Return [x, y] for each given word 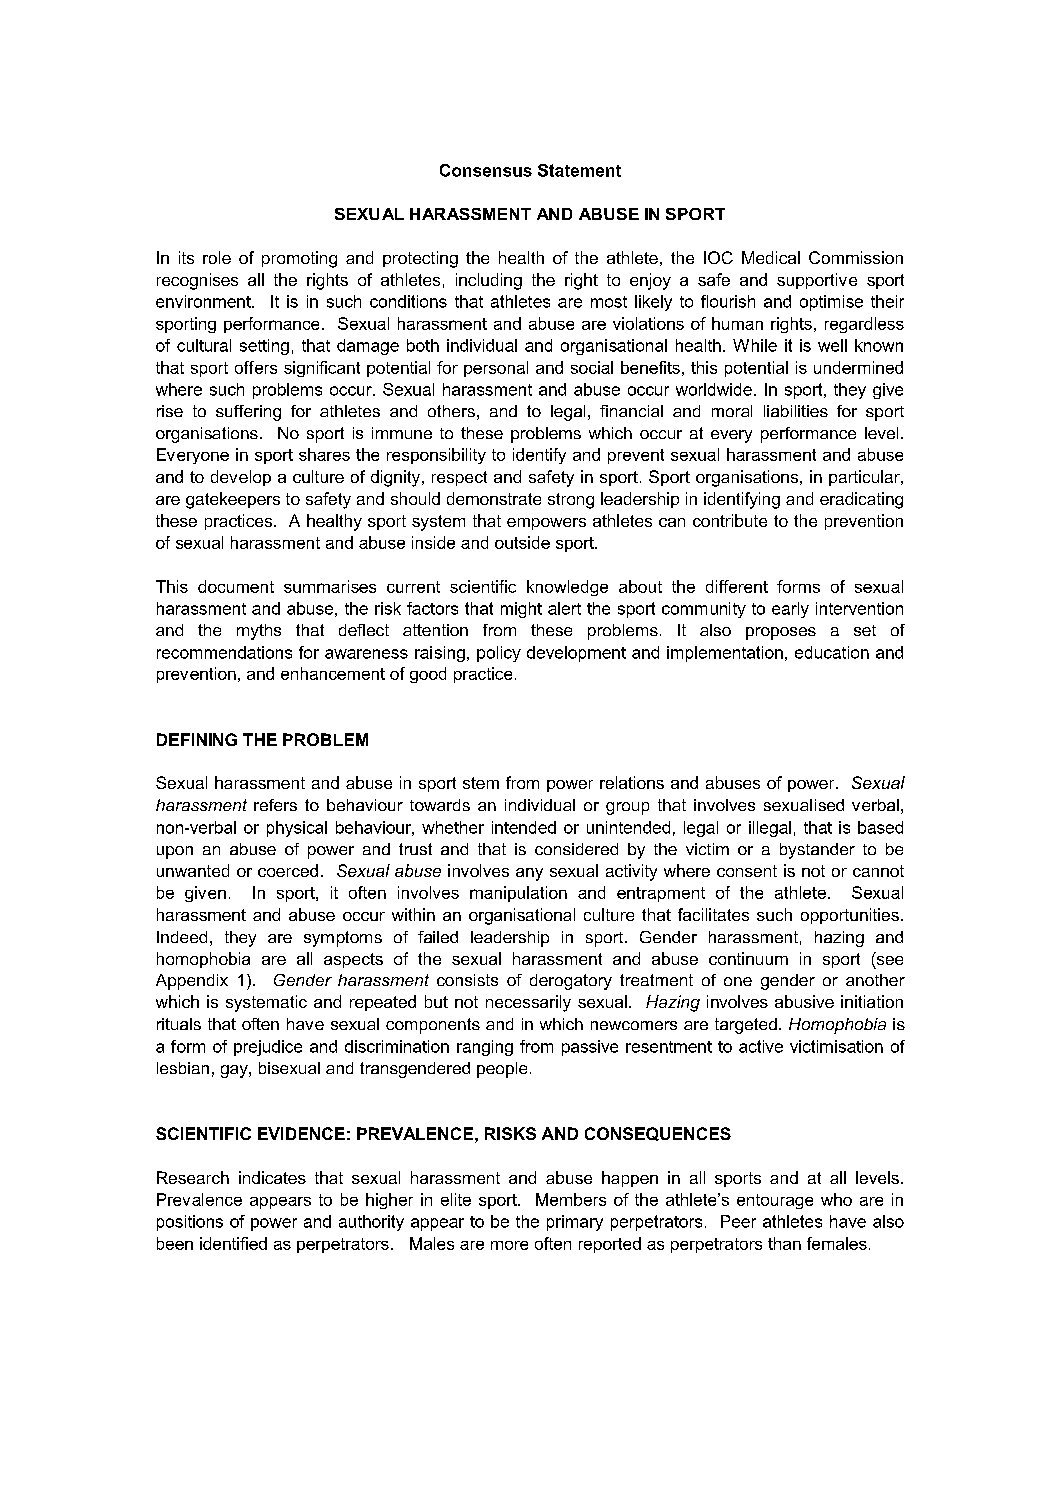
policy [499, 654]
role [217, 257]
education [832, 652]
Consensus [486, 170]
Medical [771, 257]
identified [233, 1243]
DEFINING [197, 739]
